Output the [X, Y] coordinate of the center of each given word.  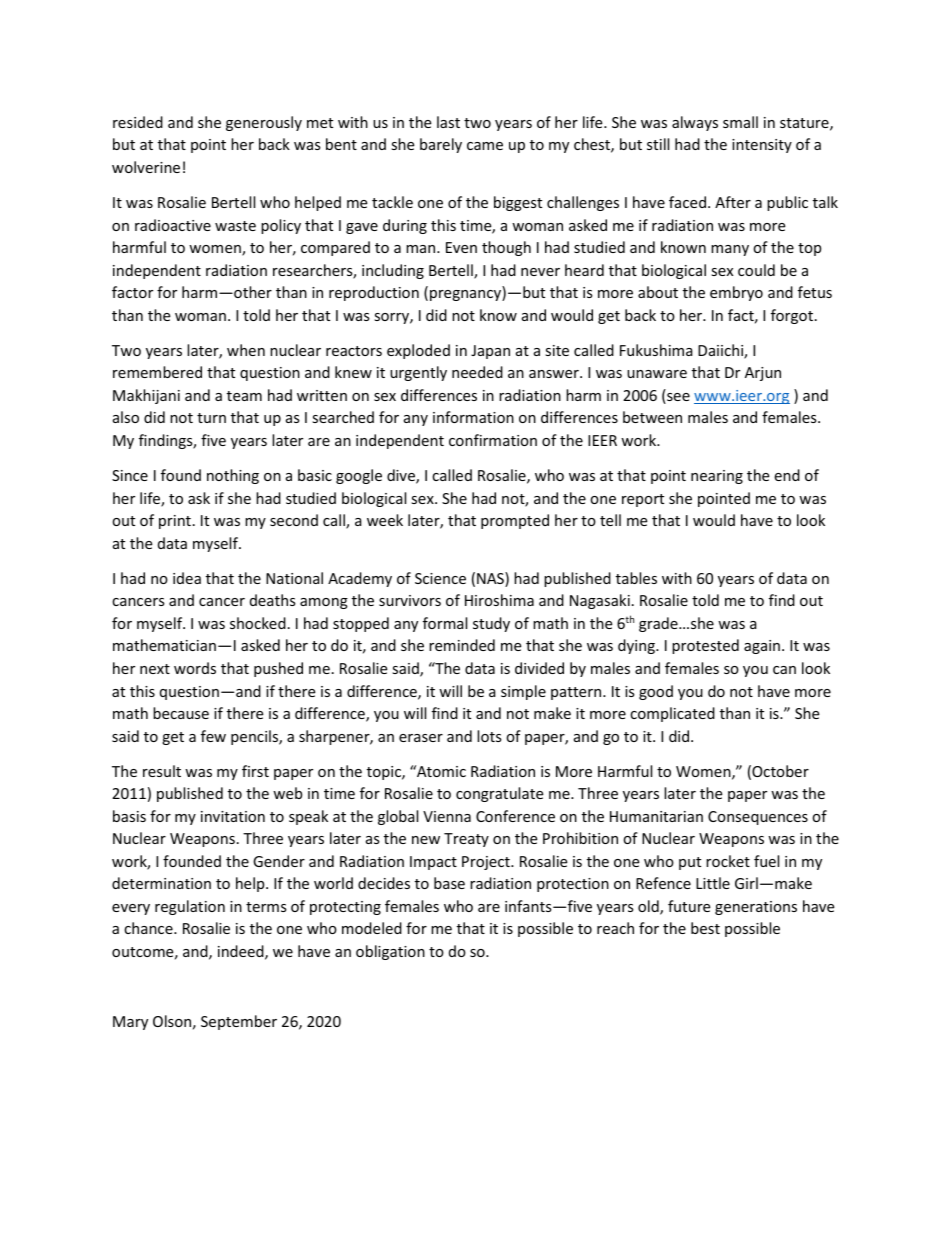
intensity [762, 146]
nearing [717, 477]
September [239, 1022]
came [485, 146]
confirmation [493, 440]
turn [211, 418]
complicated [672, 714]
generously [264, 123]
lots [489, 736]
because [181, 713]
